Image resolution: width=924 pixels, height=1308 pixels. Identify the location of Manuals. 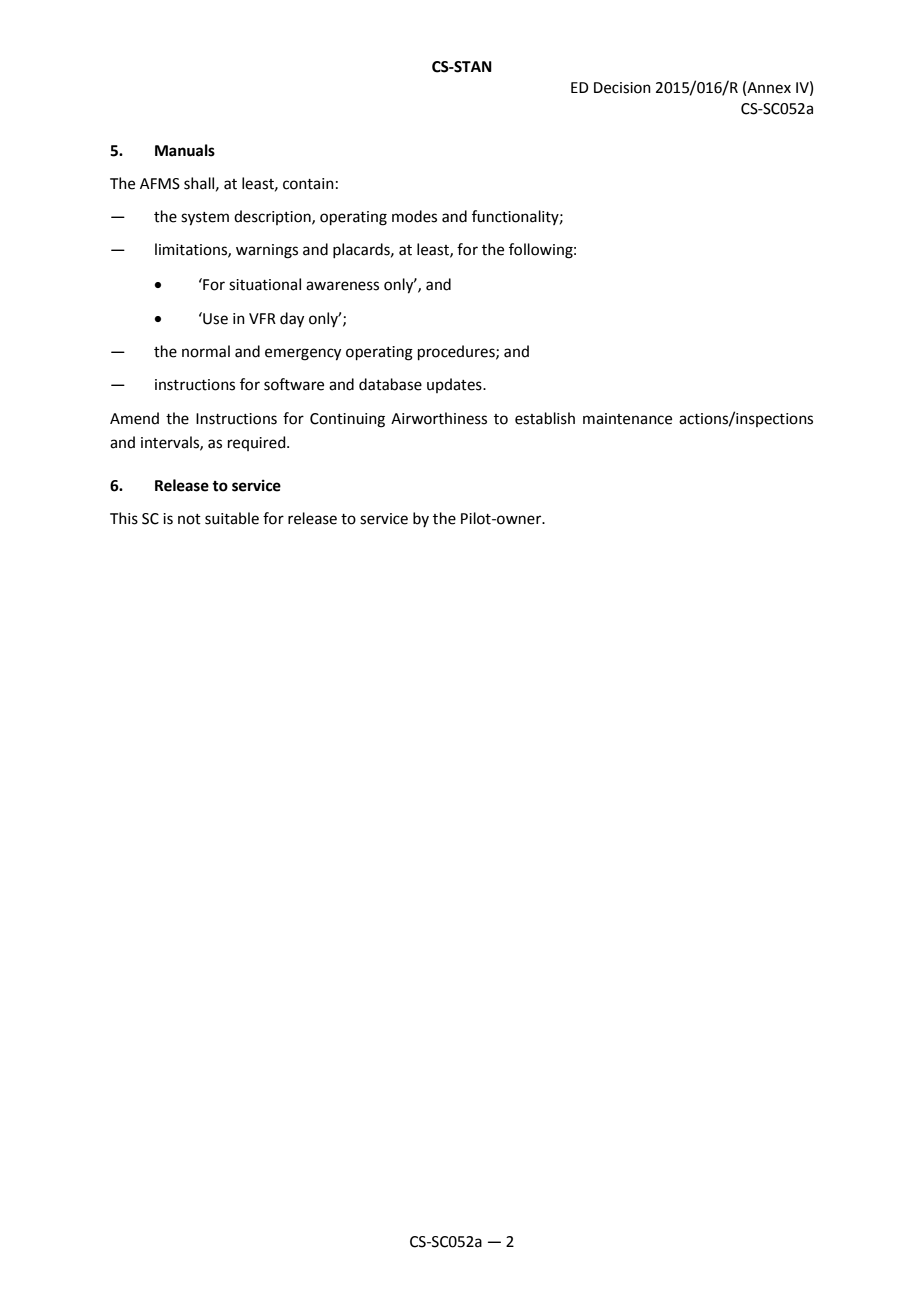
(185, 150).
